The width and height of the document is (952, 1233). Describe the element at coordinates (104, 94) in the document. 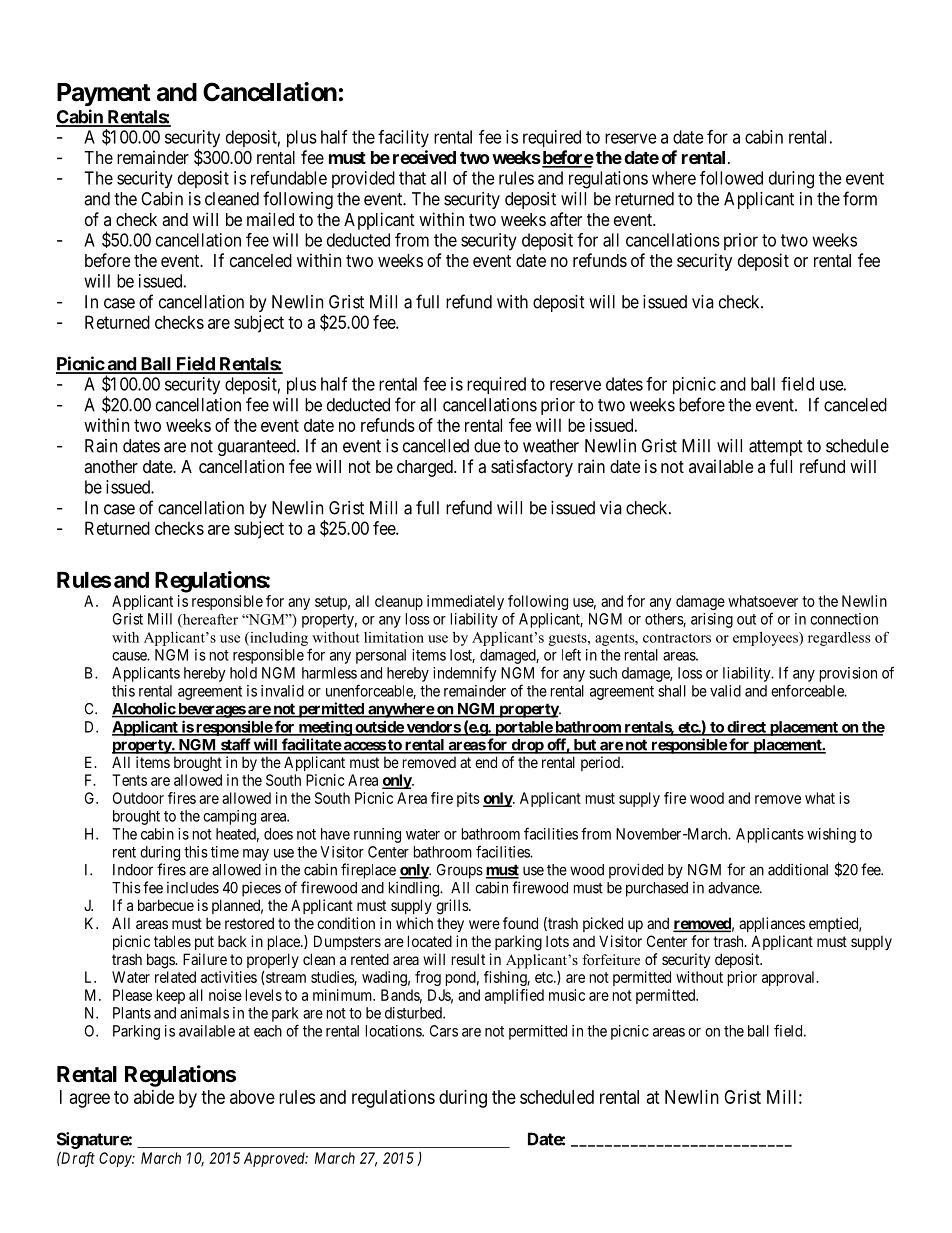

I see `Payment` at that location.
